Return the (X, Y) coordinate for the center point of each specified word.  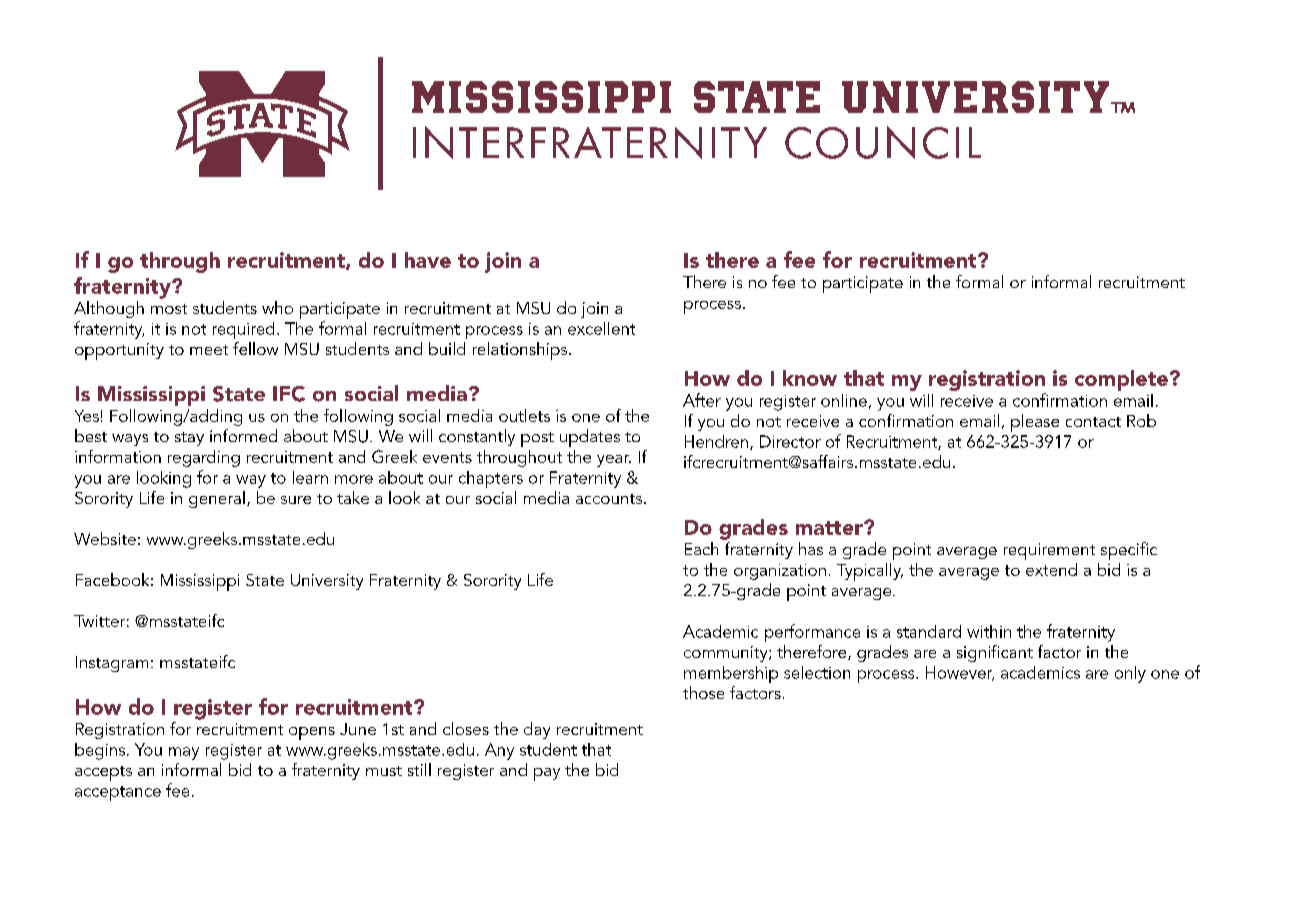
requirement (1049, 551)
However (960, 673)
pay (547, 774)
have (428, 260)
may (184, 753)
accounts (609, 499)
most (169, 309)
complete (1121, 380)
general (217, 499)
